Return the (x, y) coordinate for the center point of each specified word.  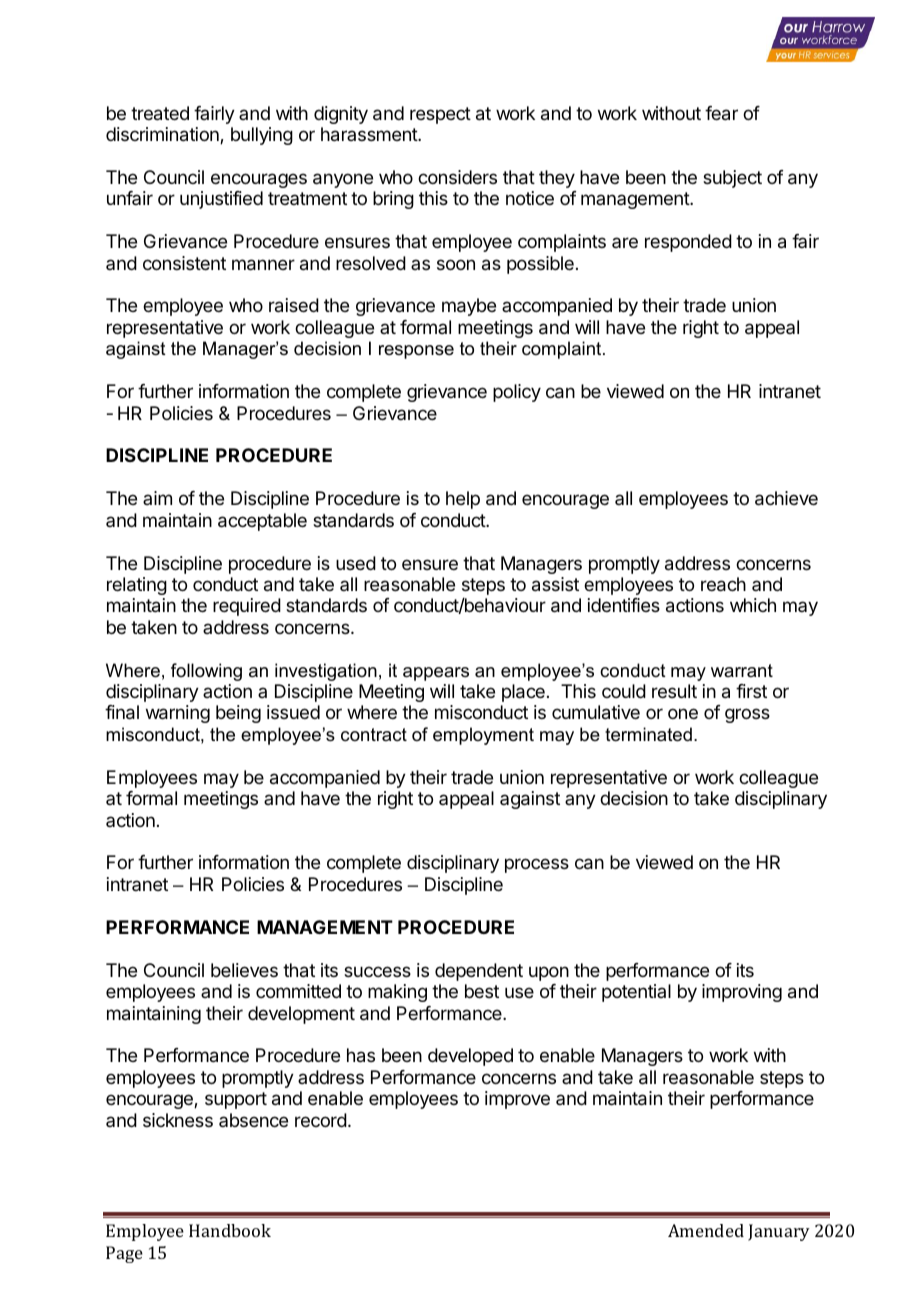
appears (436, 674)
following (206, 672)
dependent (479, 972)
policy (517, 393)
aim (157, 498)
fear (721, 113)
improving (742, 993)
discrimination (163, 135)
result (674, 691)
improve (517, 1100)
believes (244, 970)
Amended (706, 1230)
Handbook (230, 1230)
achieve (786, 498)
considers (457, 177)
